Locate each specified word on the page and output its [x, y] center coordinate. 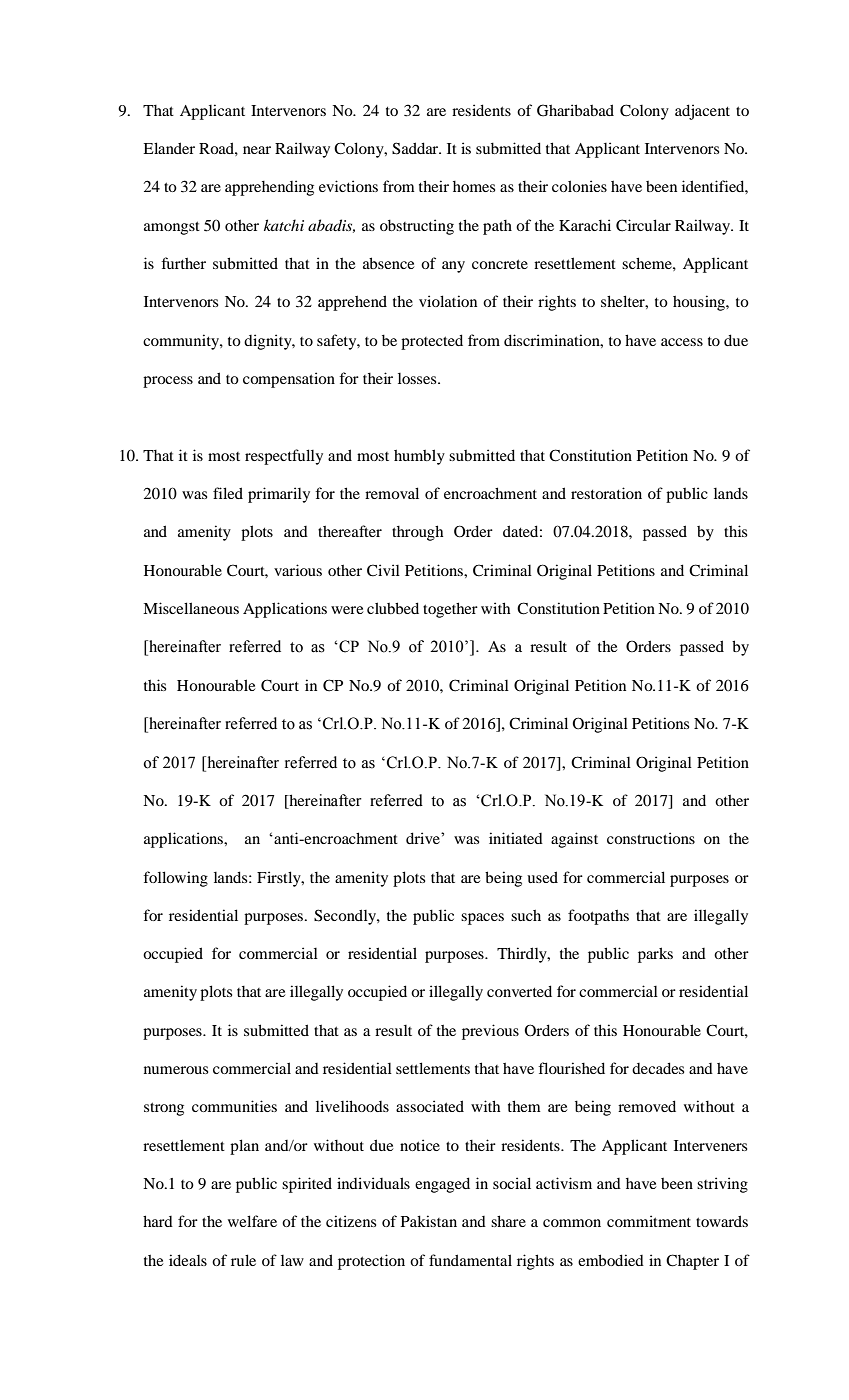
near [257, 150]
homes [474, 186]
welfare [252, 1221]
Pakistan [429, 1221]
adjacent [702, 112]
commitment [649, 1221]
